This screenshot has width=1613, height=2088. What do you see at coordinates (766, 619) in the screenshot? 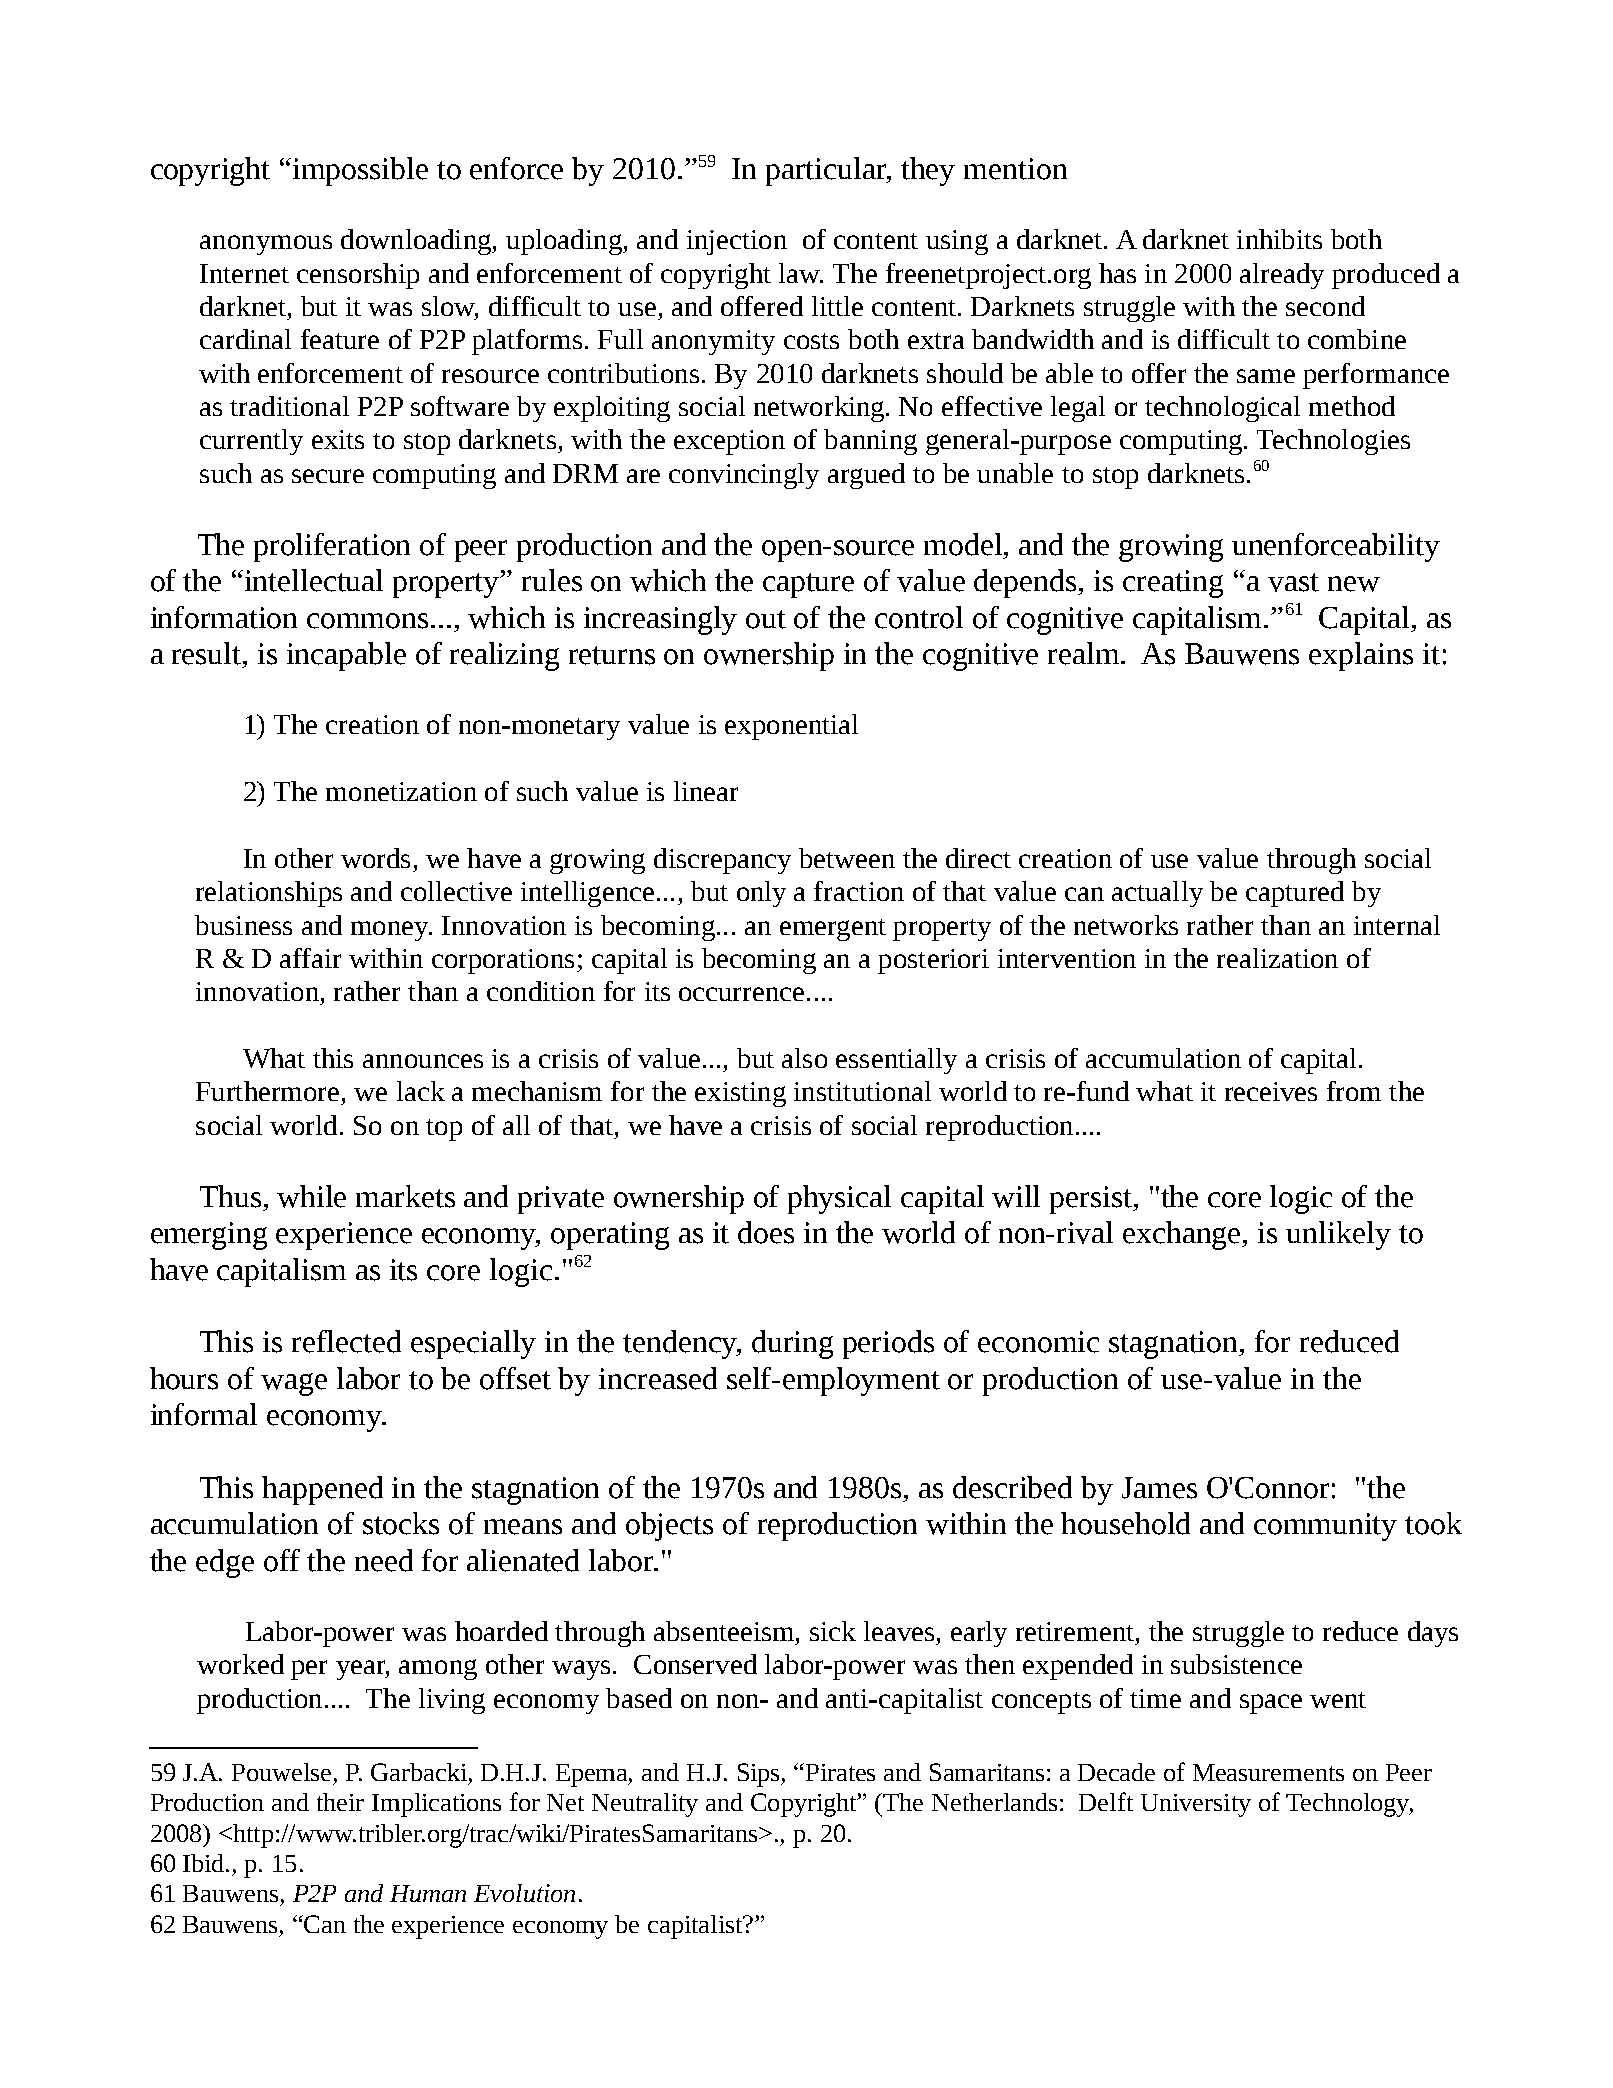
I see `out` at bounding box center [766, 619].
